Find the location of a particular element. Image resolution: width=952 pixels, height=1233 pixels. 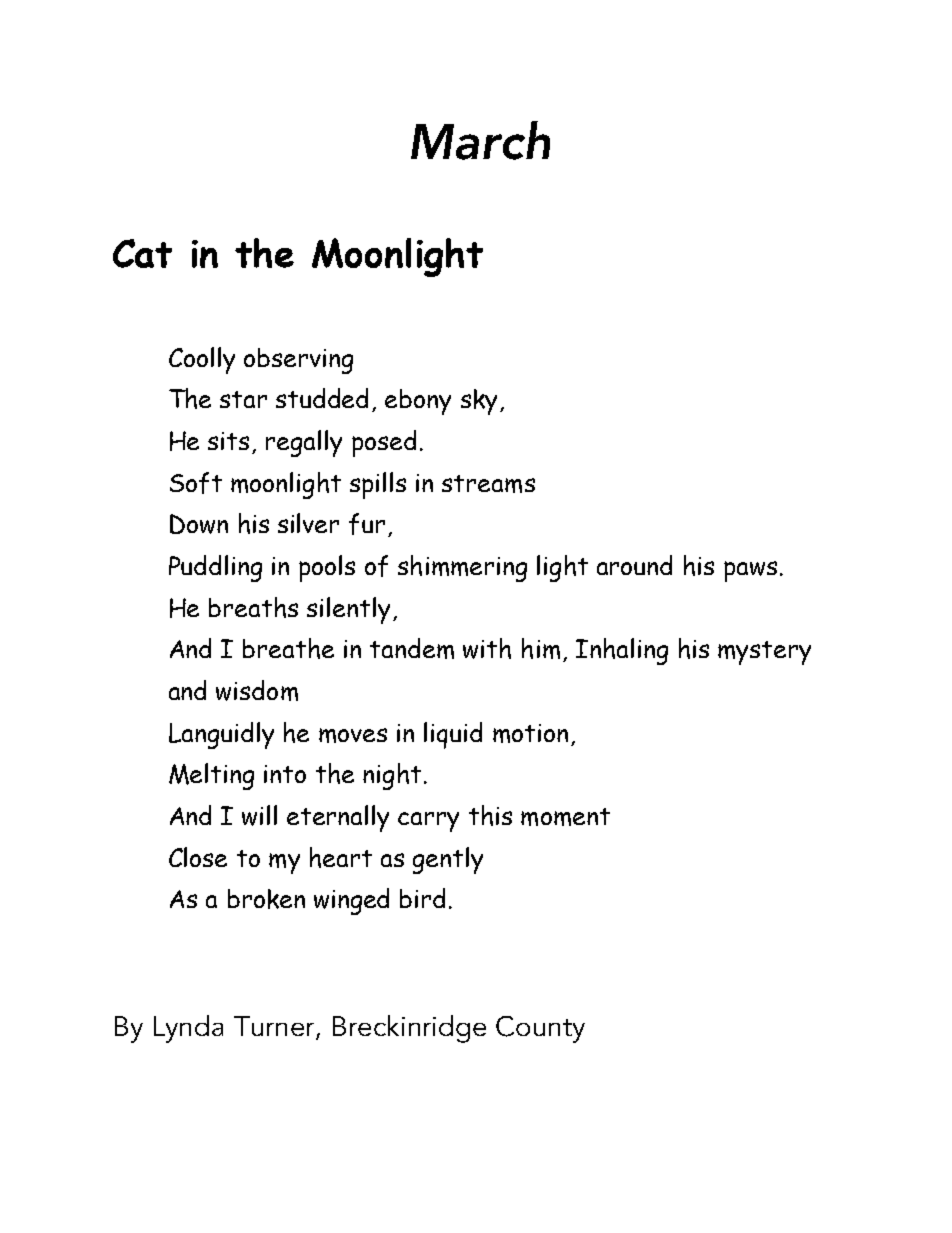

with is located at coordinates (487, 648).
